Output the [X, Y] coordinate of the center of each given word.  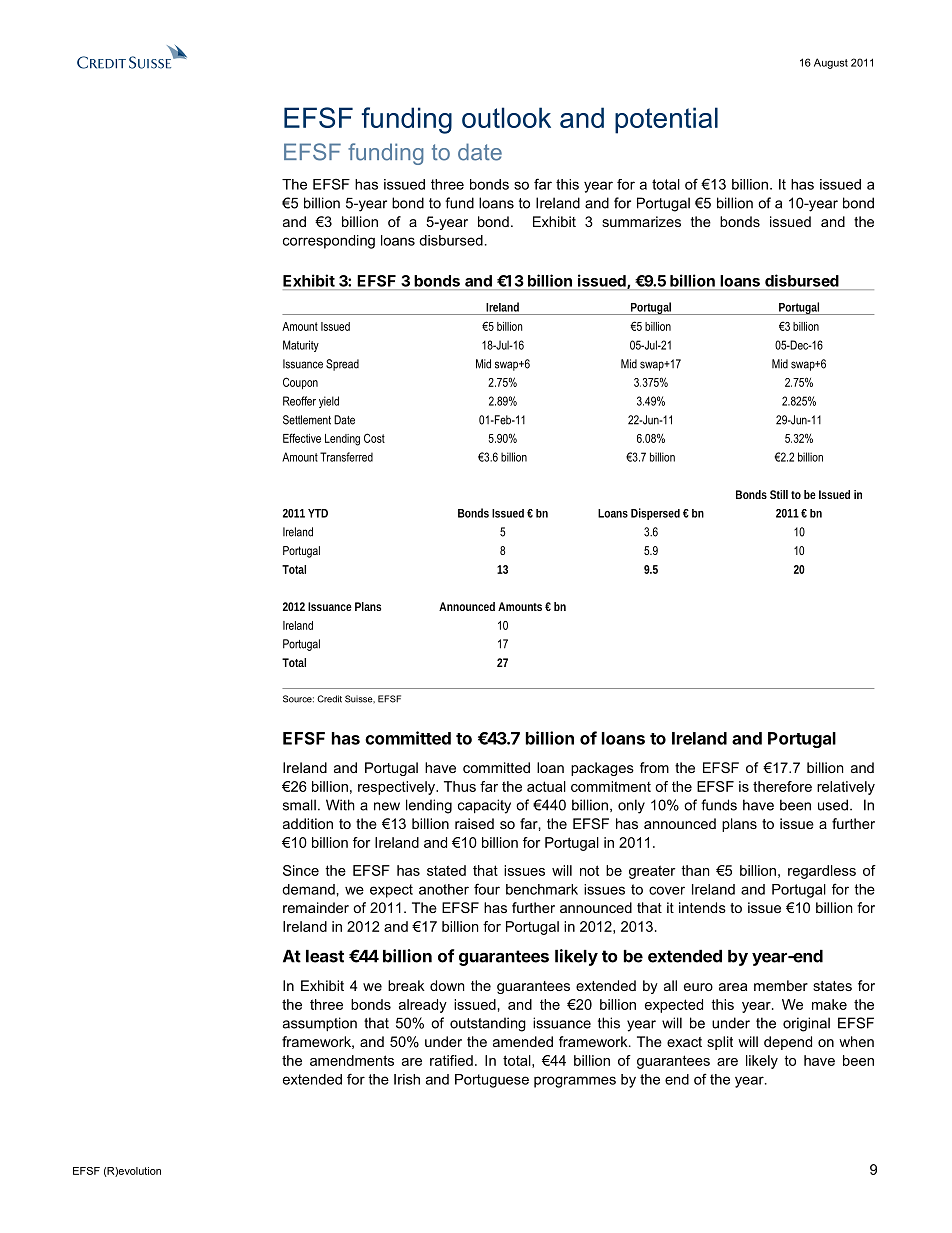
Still [779, 494]
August [831, 63]
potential [666, 120]
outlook [506, 117]
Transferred [346, 457]
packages [602, 769]
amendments [352, 1060]
